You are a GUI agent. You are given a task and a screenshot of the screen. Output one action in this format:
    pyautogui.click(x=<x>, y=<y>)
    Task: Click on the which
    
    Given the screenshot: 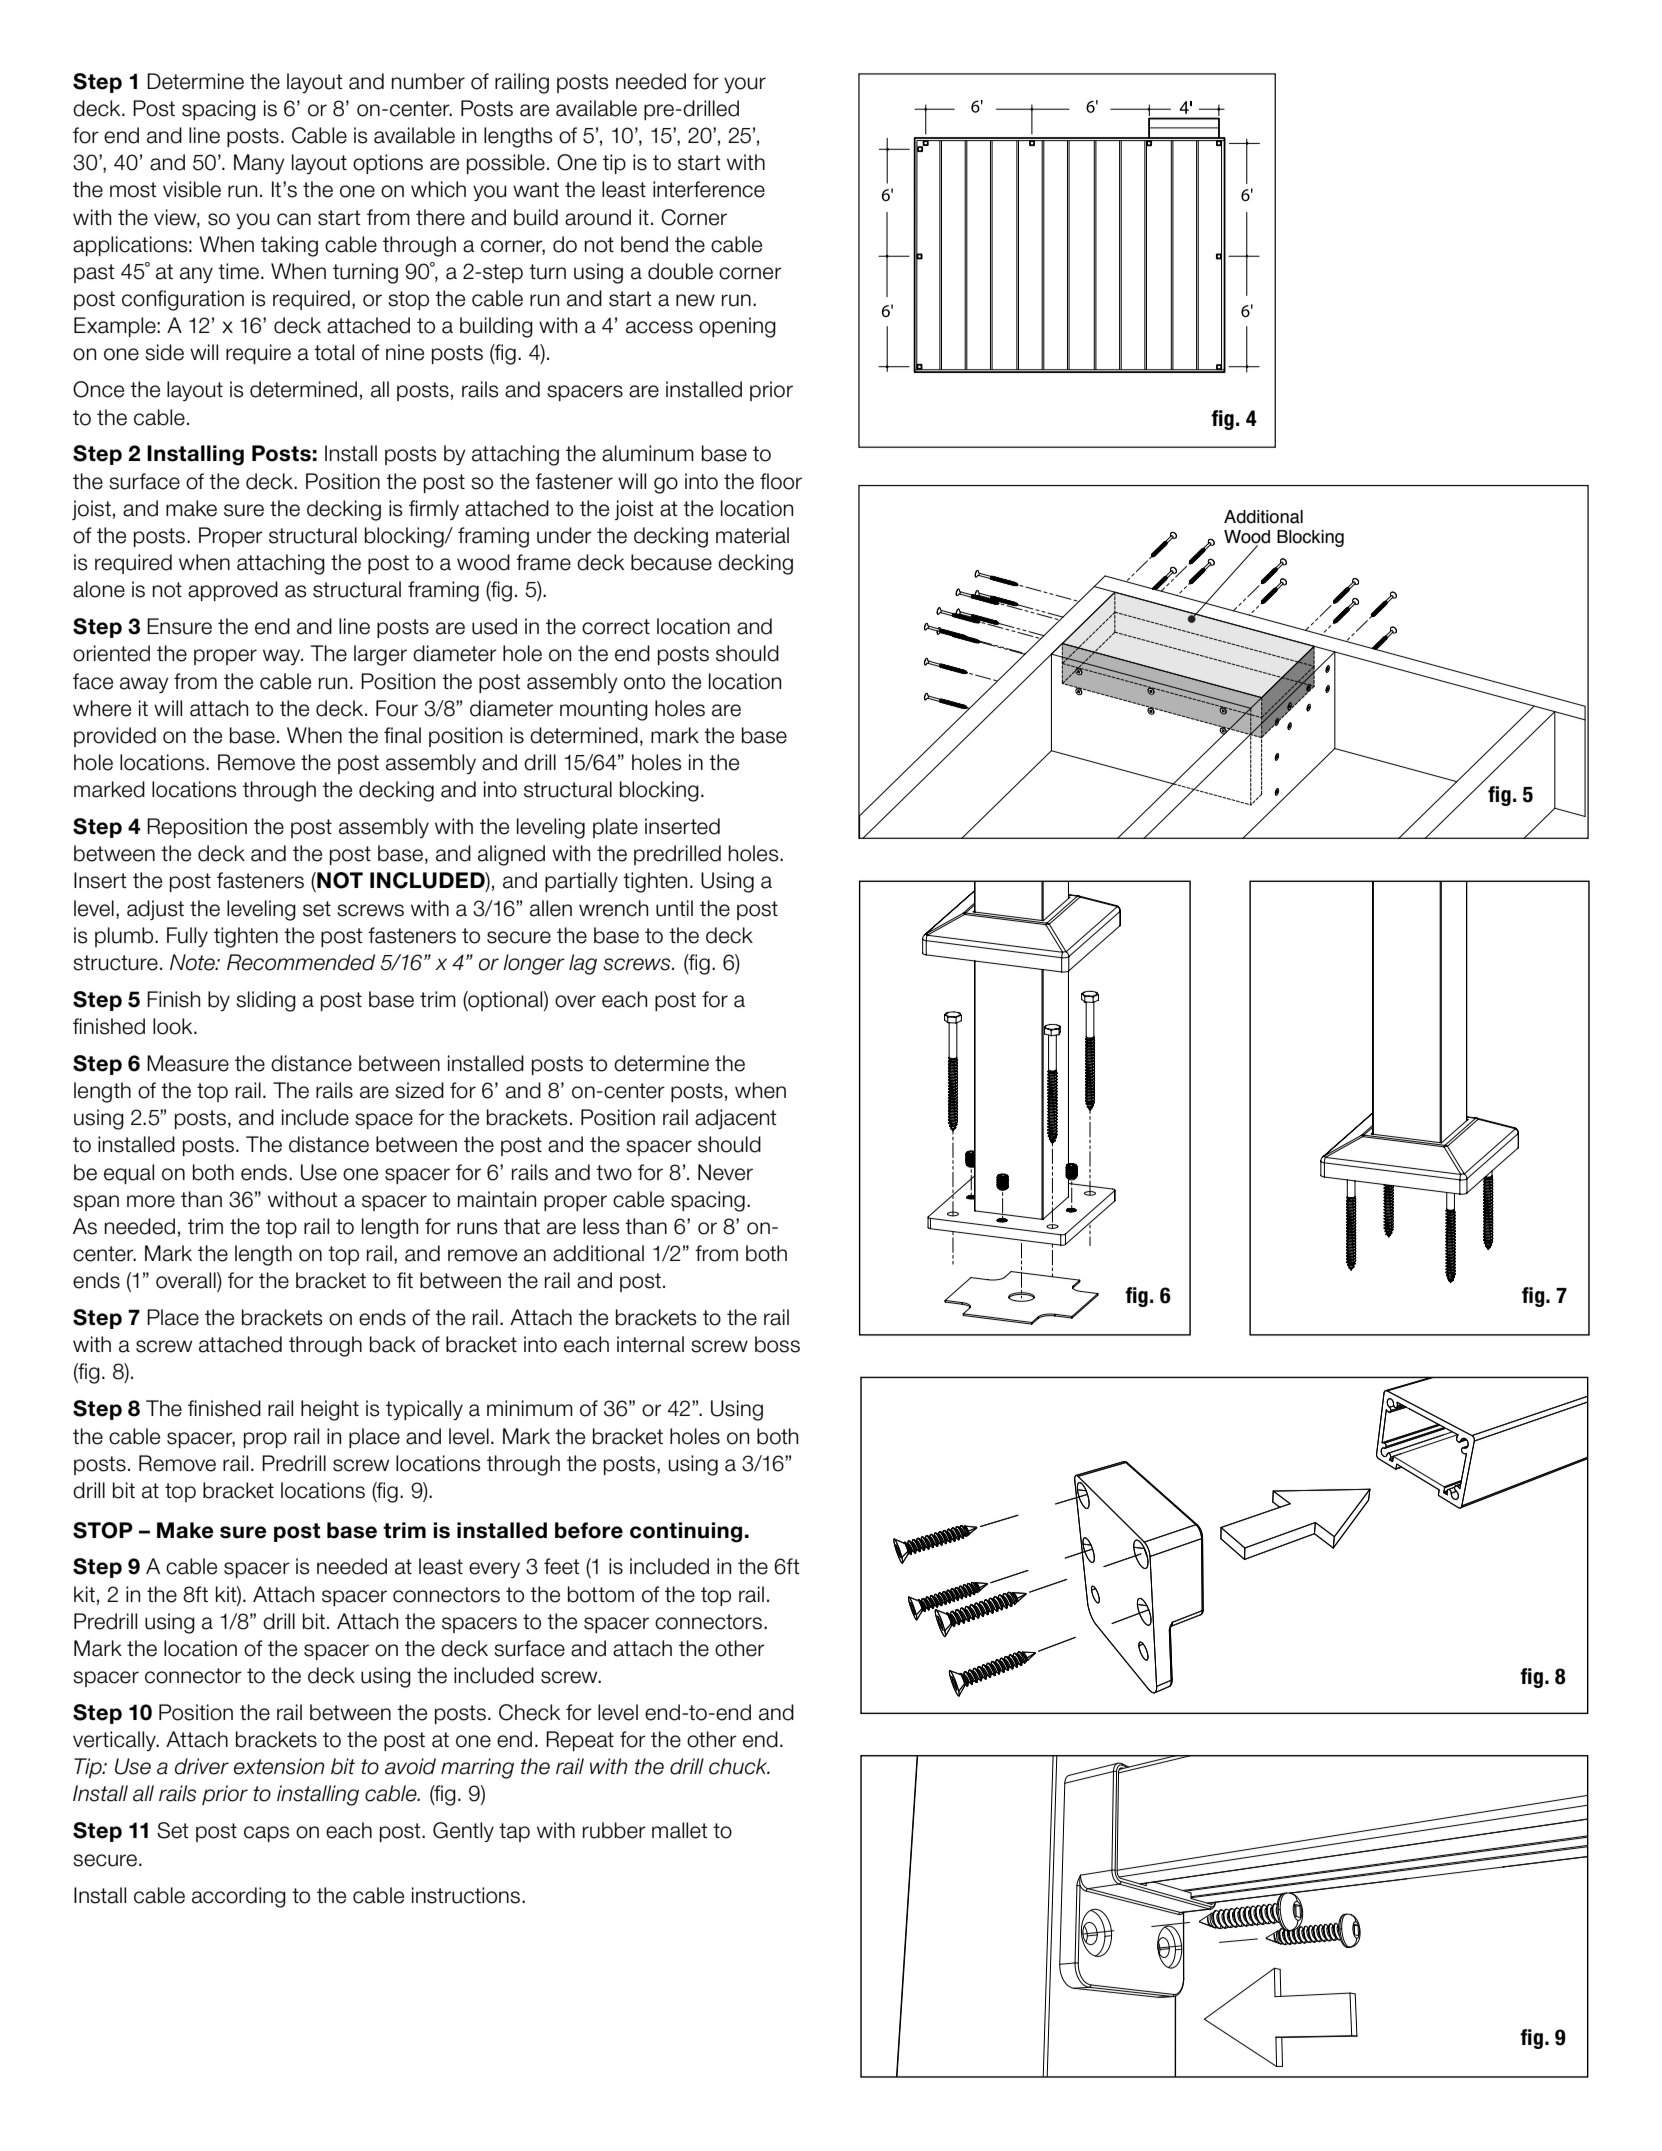 What is the action you would take?
    pyautogui.click(x=438, y=189)
